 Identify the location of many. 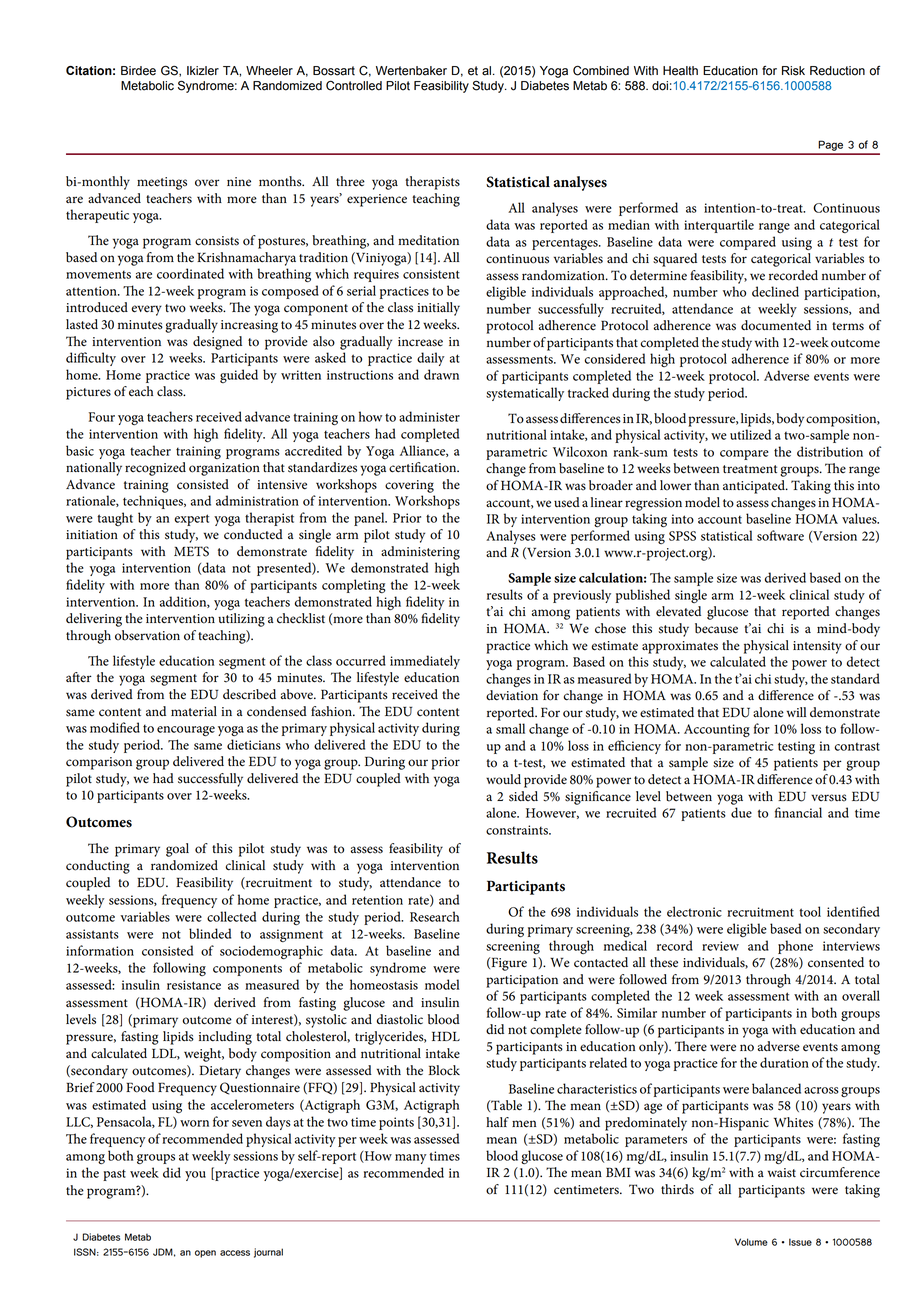
(411, 1159).
